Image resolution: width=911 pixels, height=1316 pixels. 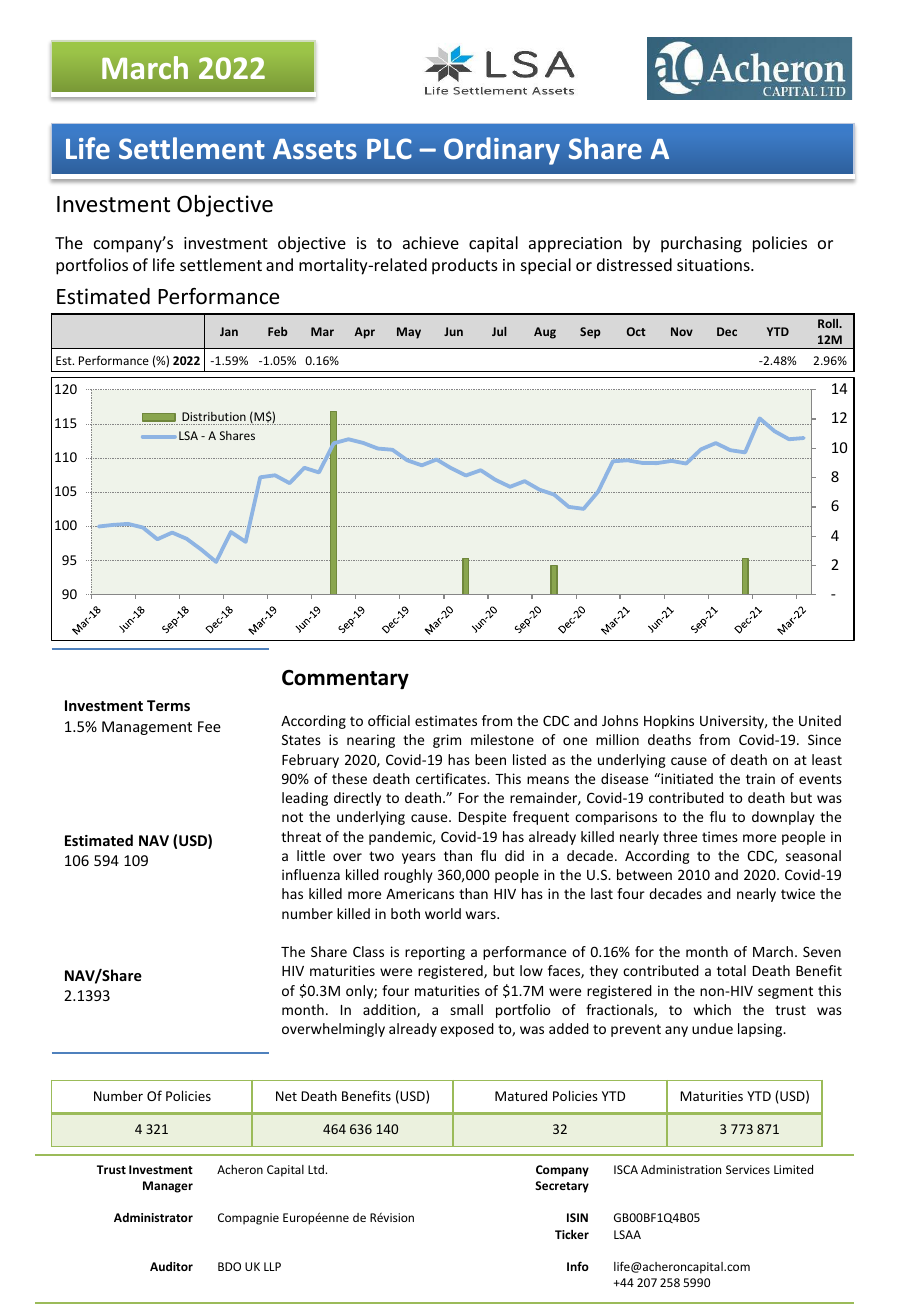 I want to click on Fee, so click(x=209, y=726).
